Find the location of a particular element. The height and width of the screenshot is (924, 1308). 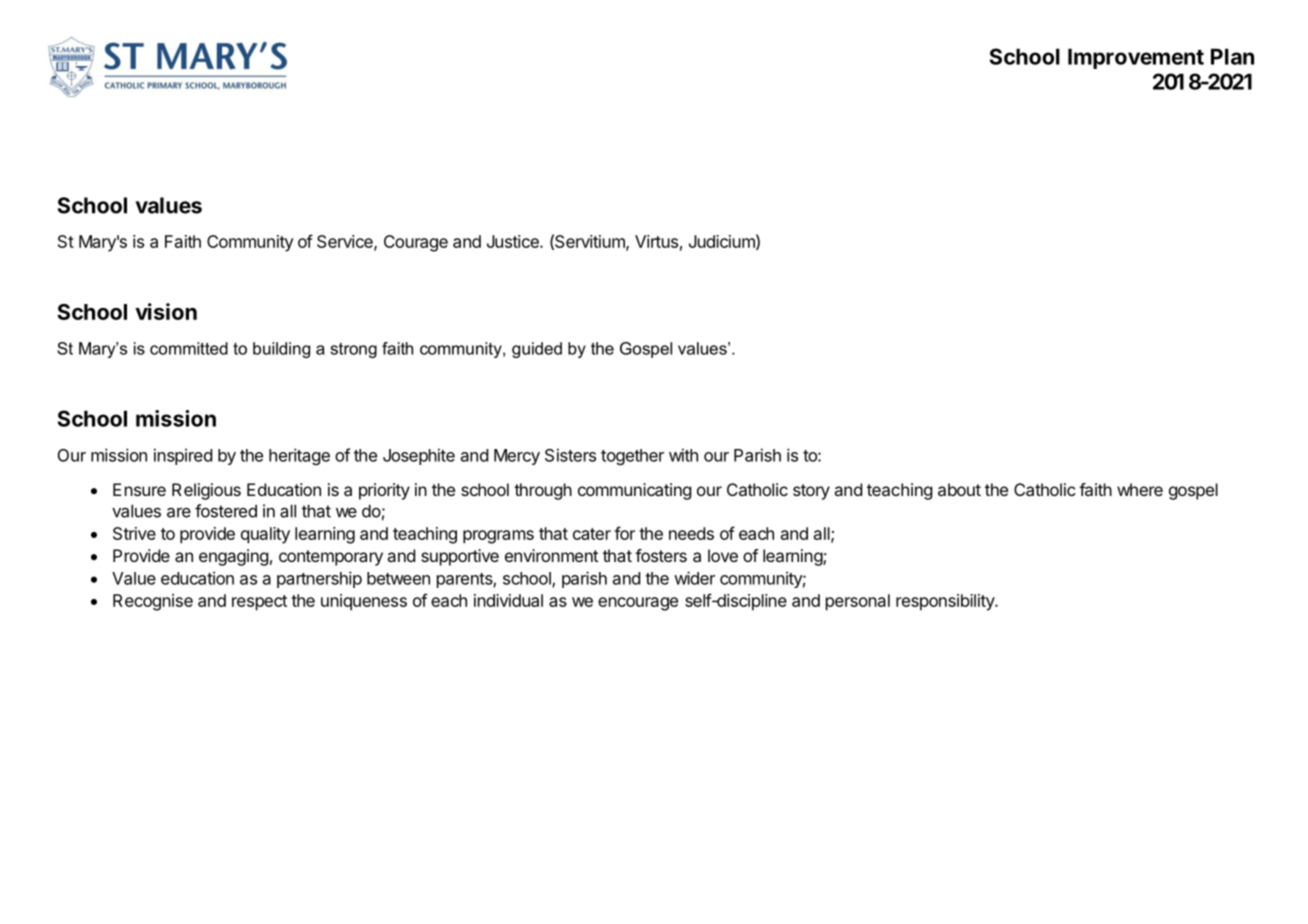

Improvement is located at coordinates (1136, 58).
